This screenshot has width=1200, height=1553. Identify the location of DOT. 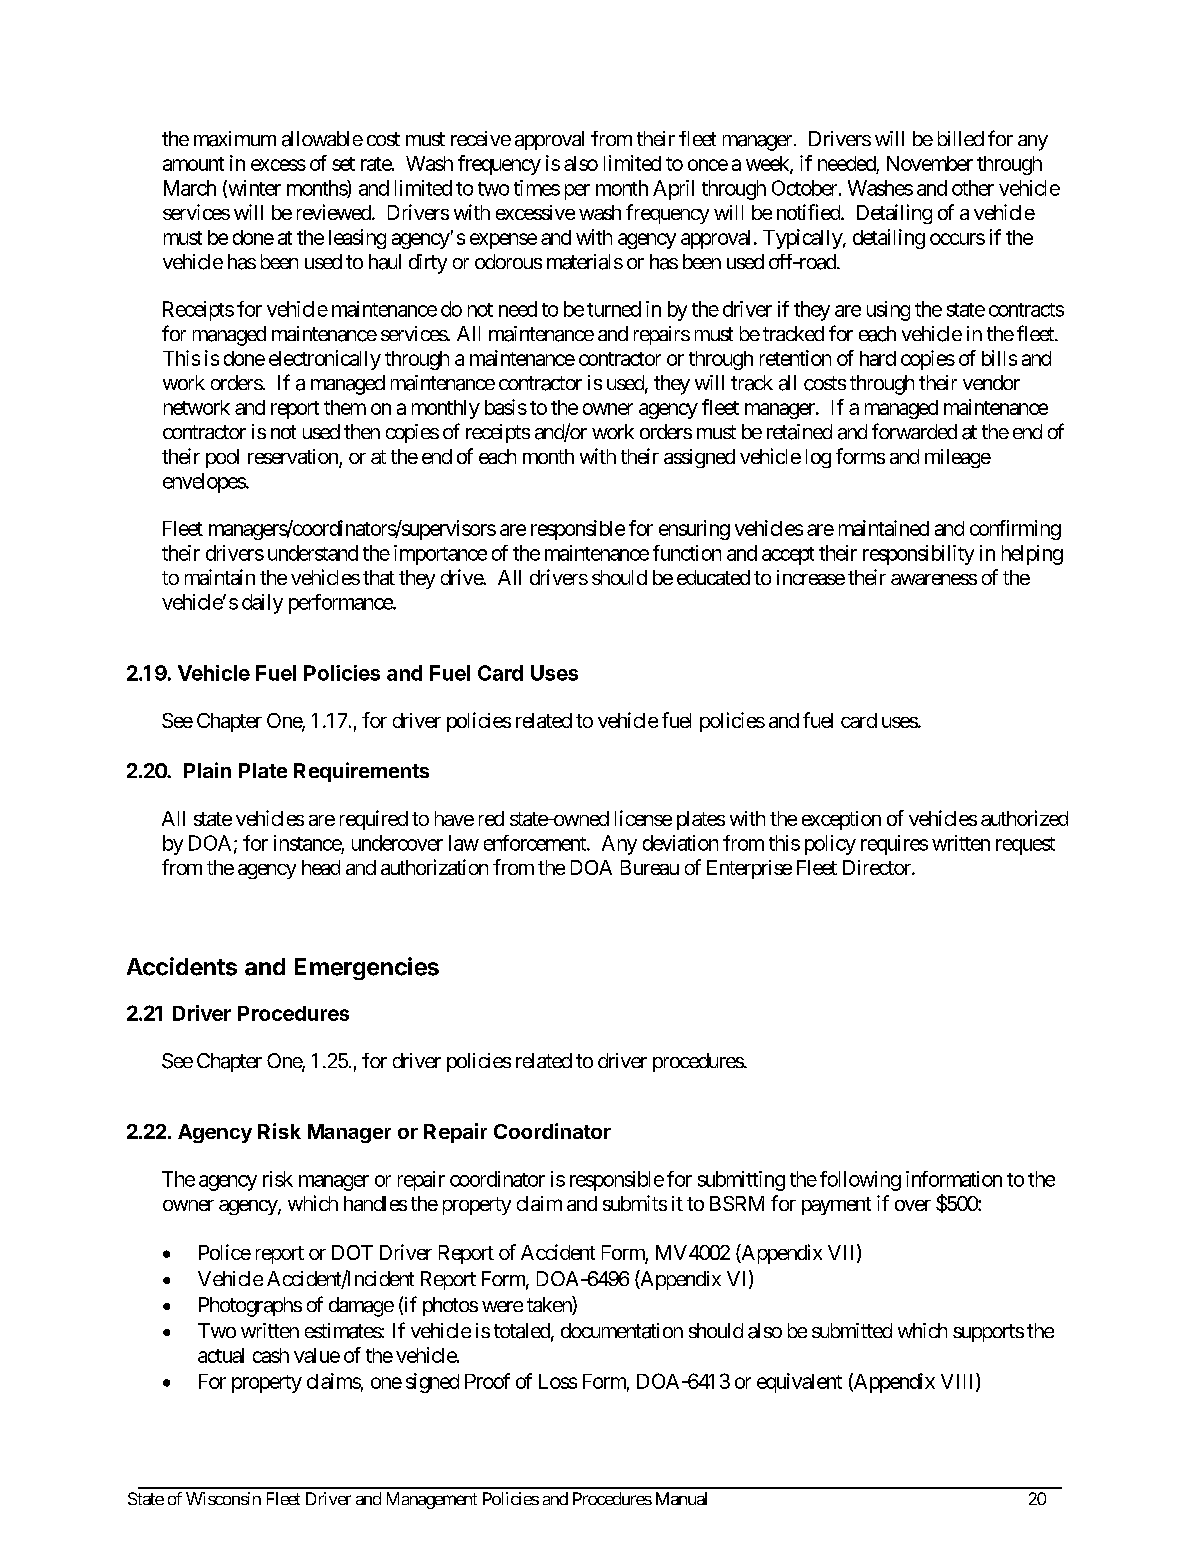
(352, 1252).
